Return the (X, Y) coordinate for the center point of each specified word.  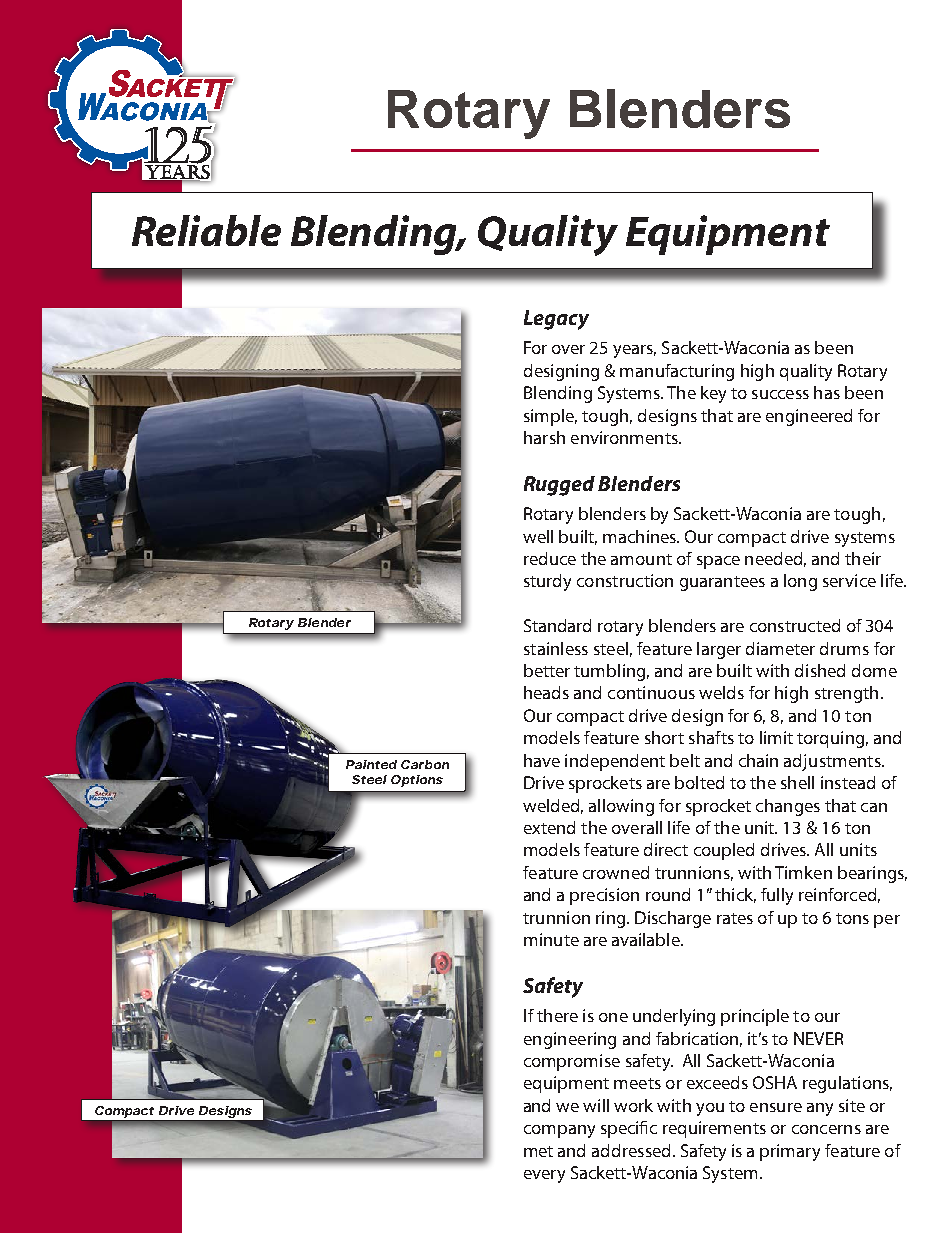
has (827, 392)
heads (546, 692)
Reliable (206, 230)
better (547, 670)
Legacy (556, 320)
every (544, 1176)
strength (846, 694)
